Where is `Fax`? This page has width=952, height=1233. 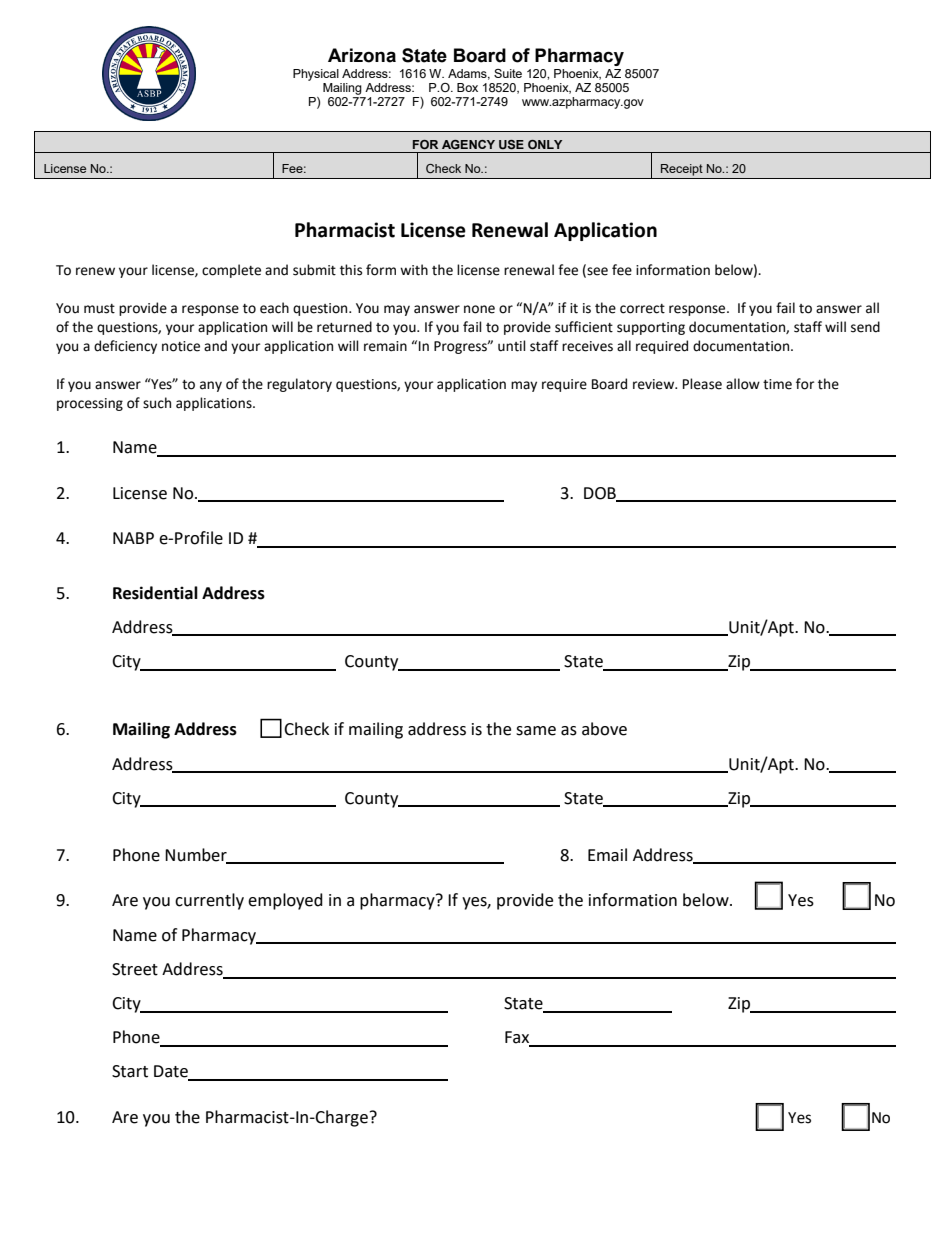 Fax is located at coordinates (518, 1038).
